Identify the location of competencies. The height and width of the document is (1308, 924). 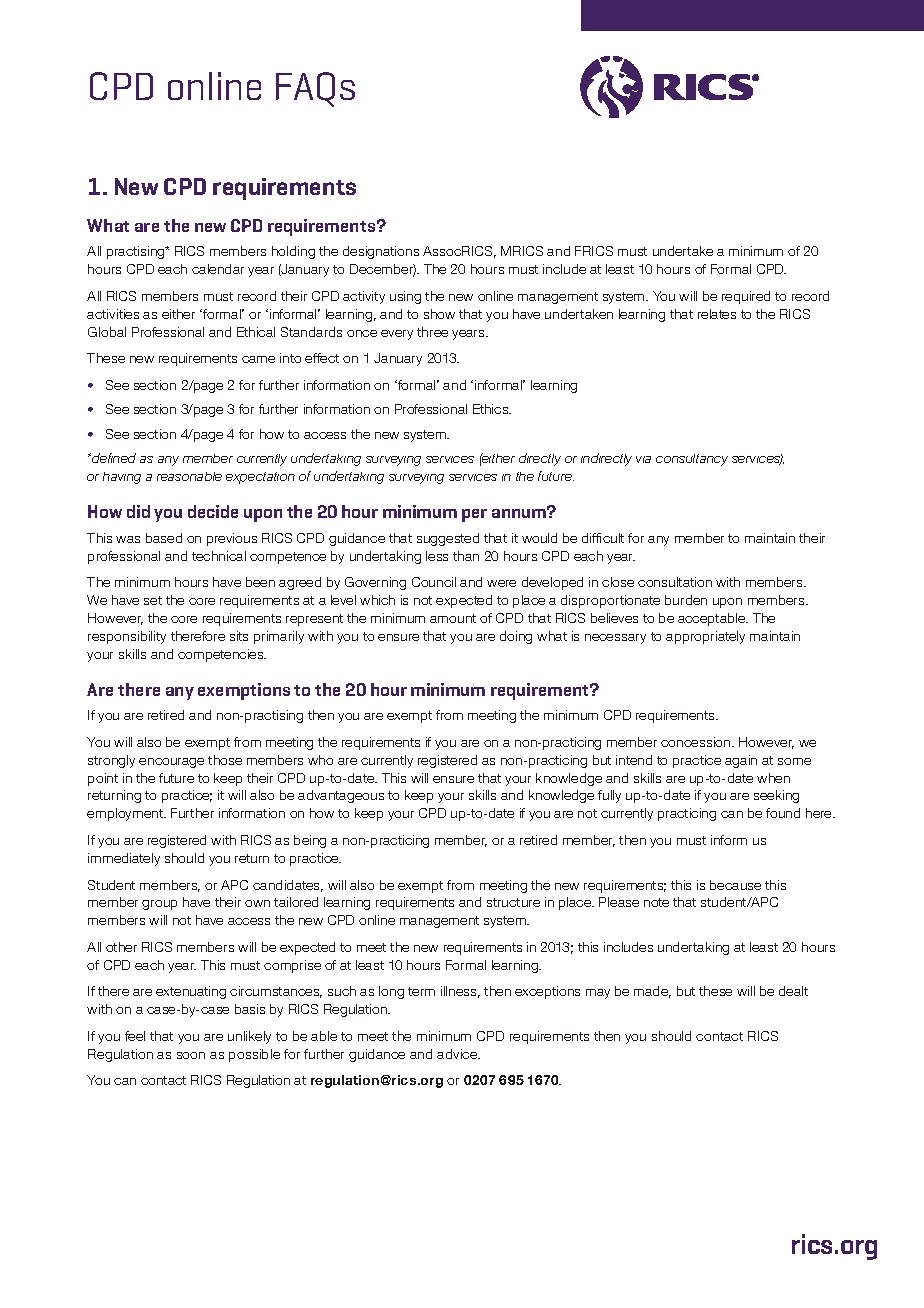
(222, 655).
